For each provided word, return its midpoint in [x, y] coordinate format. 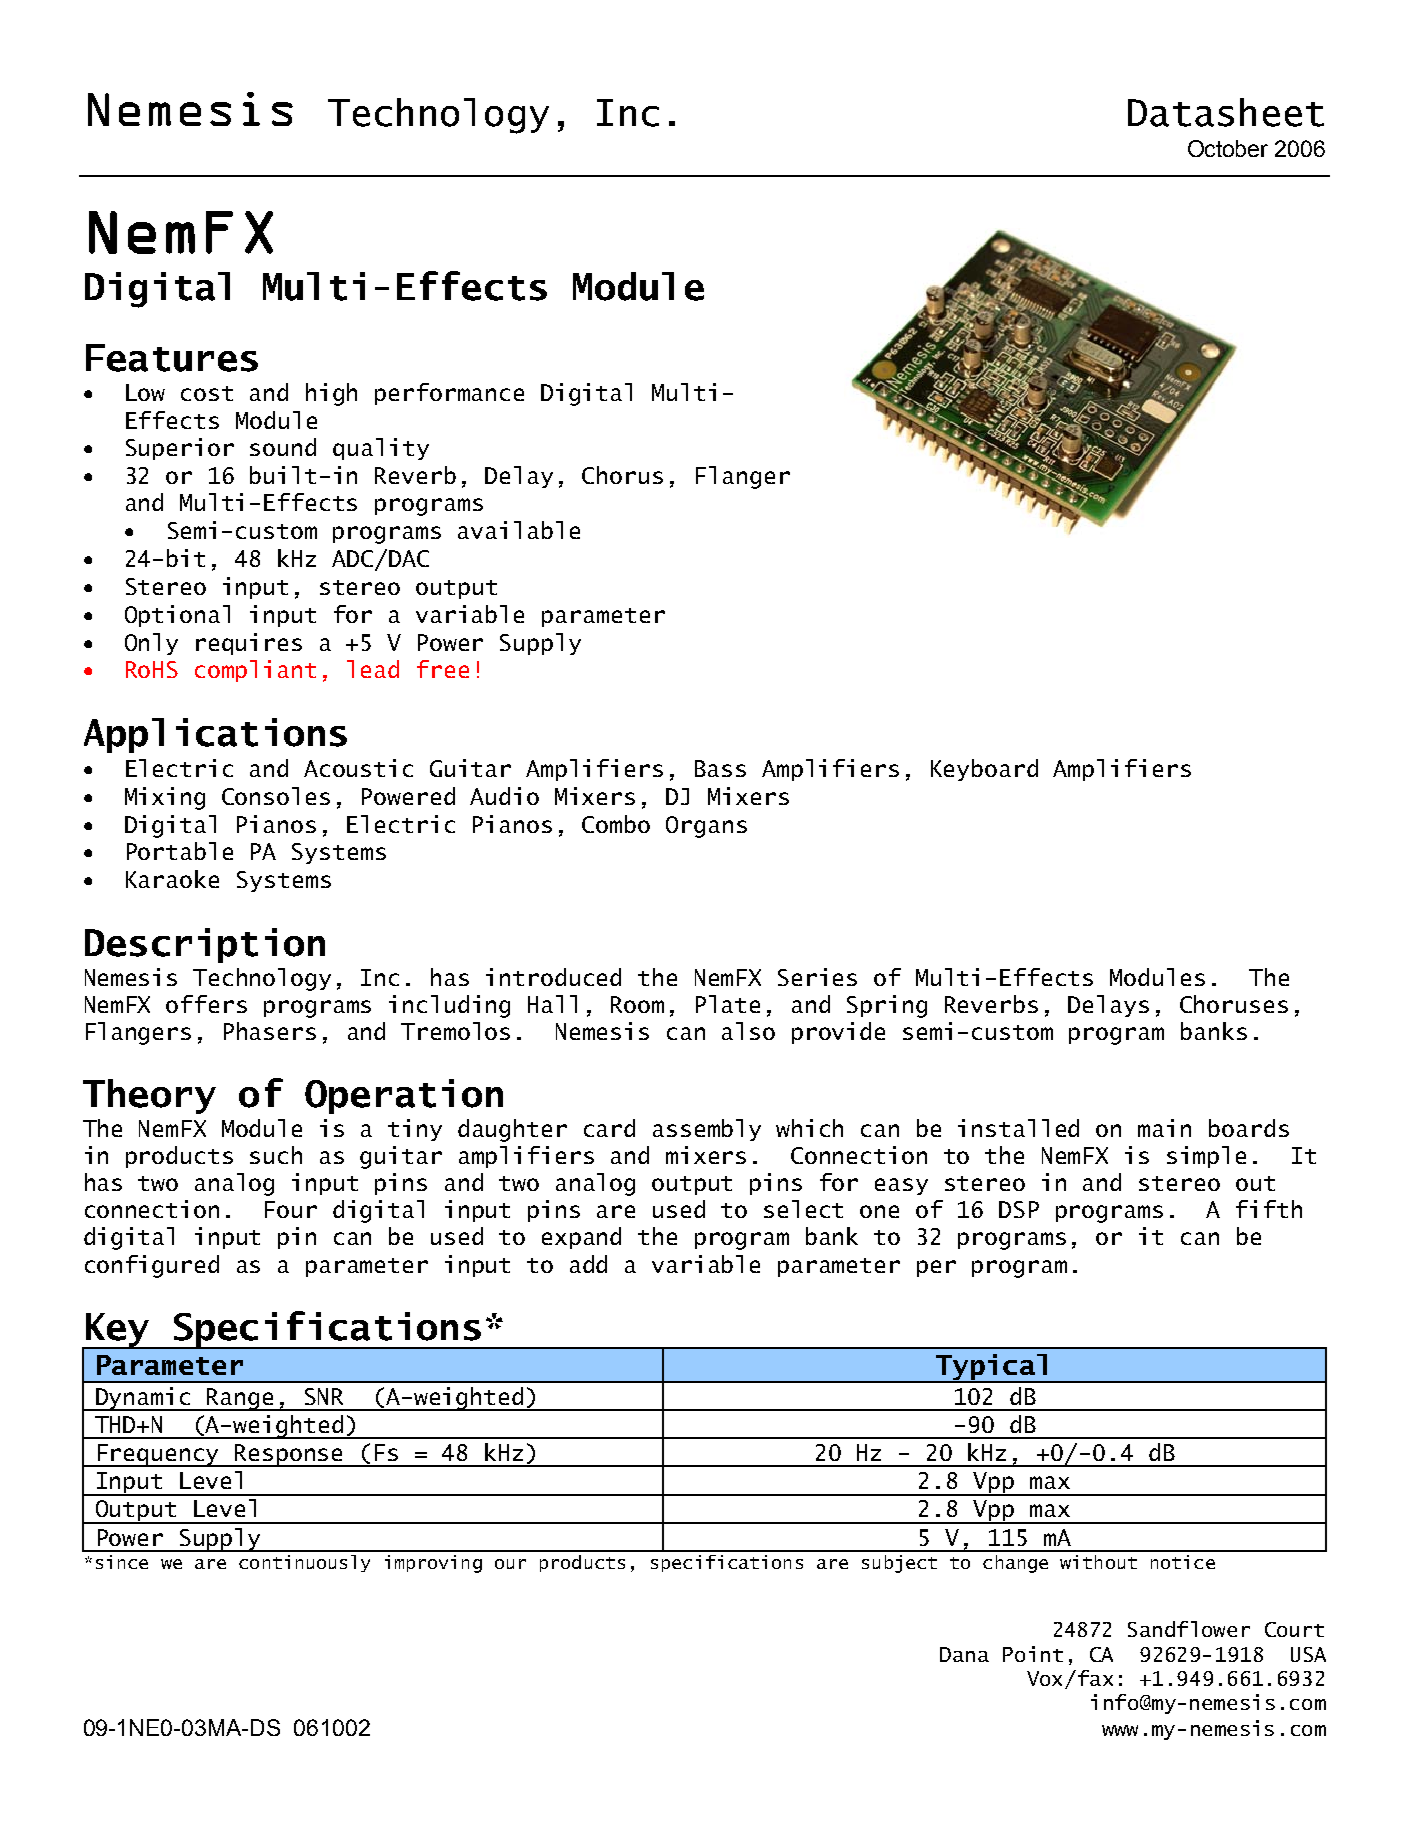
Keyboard [984, 770]
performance [449, 394]
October [1228, 148]
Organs [706, 827]
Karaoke [172, 879]
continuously [304, 1563]
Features [172, 358]
